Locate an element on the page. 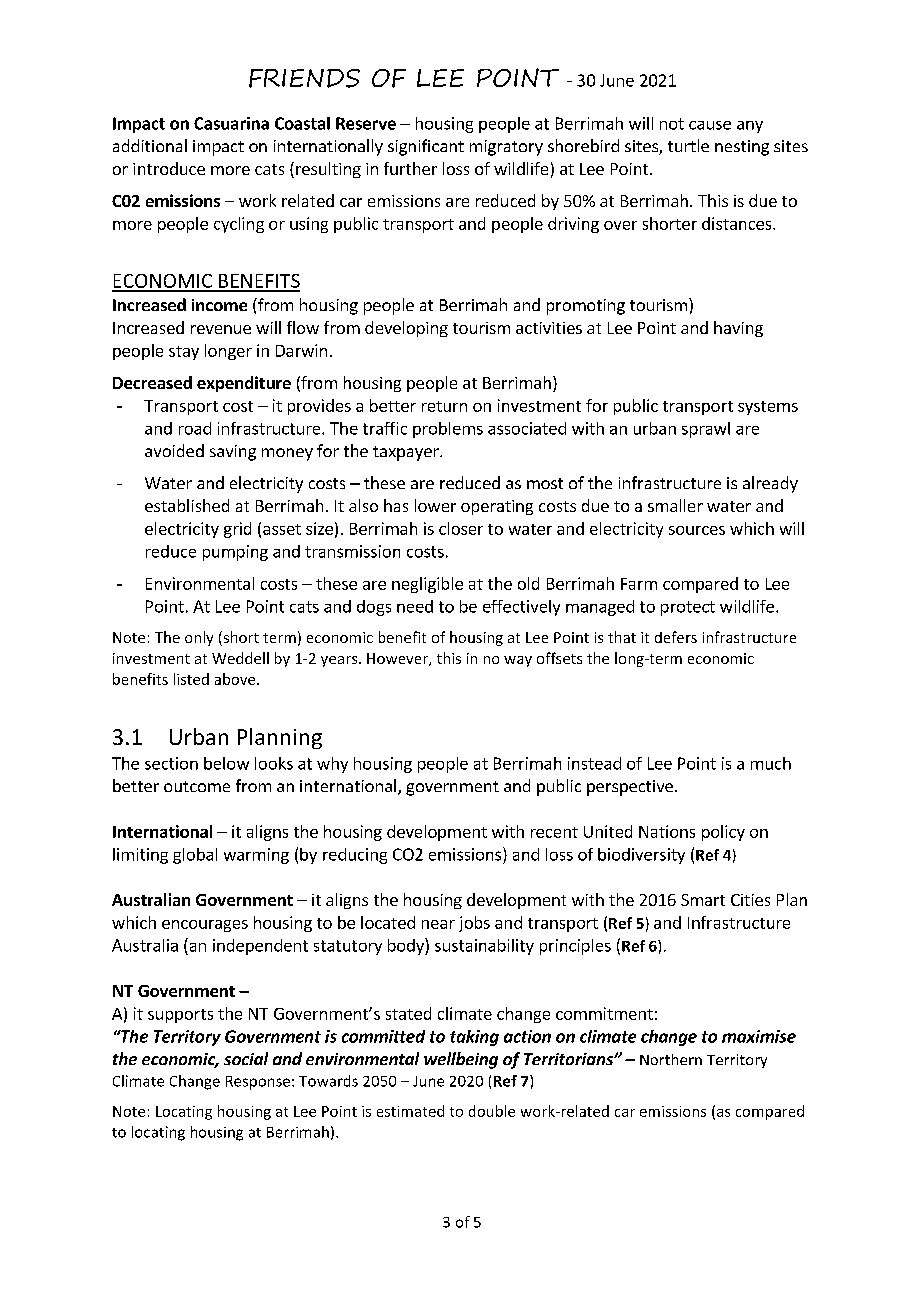  road is located at coordinates (195, 428).
